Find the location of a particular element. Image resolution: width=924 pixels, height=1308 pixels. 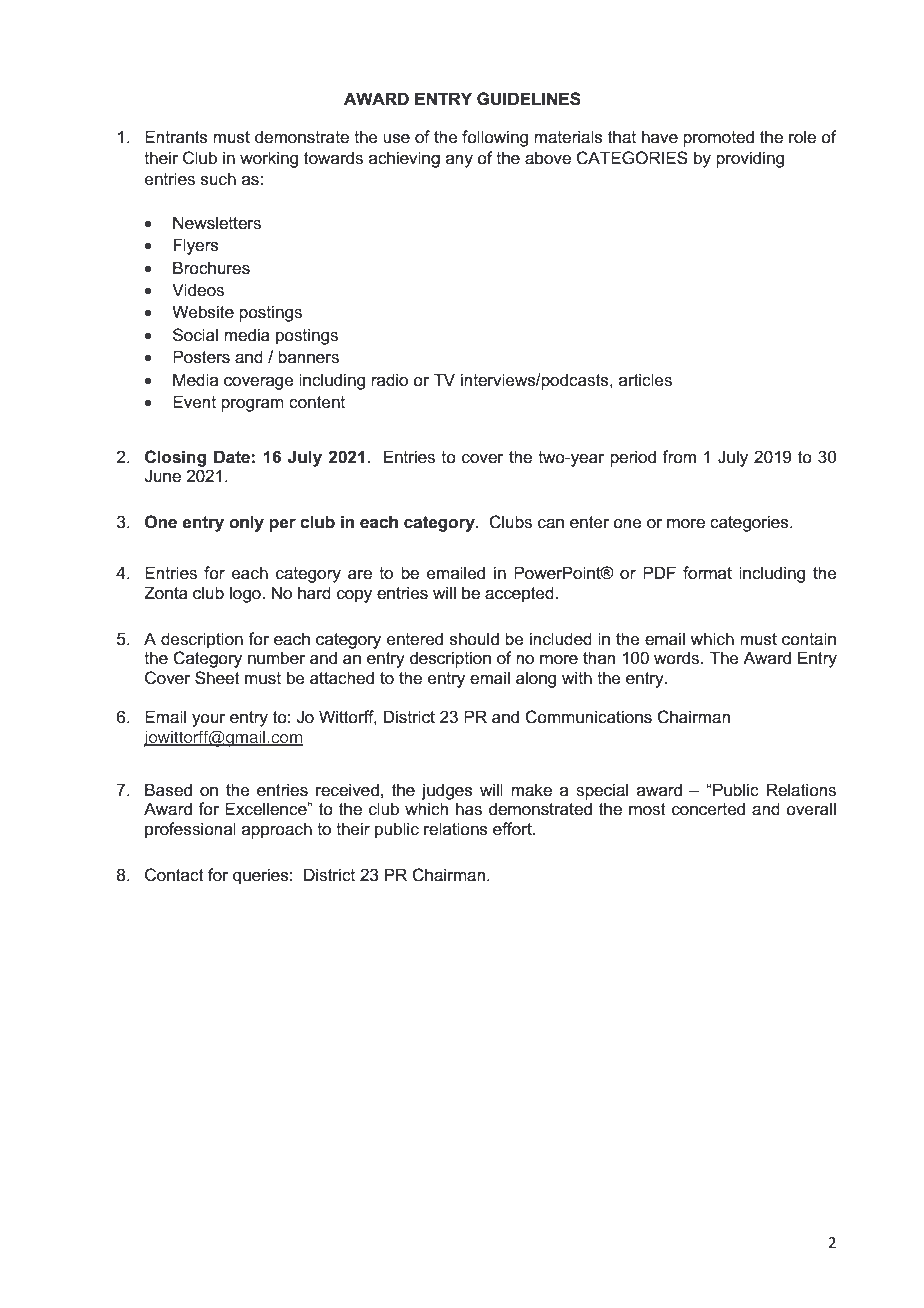

following is located at coordinates (495, 138).
